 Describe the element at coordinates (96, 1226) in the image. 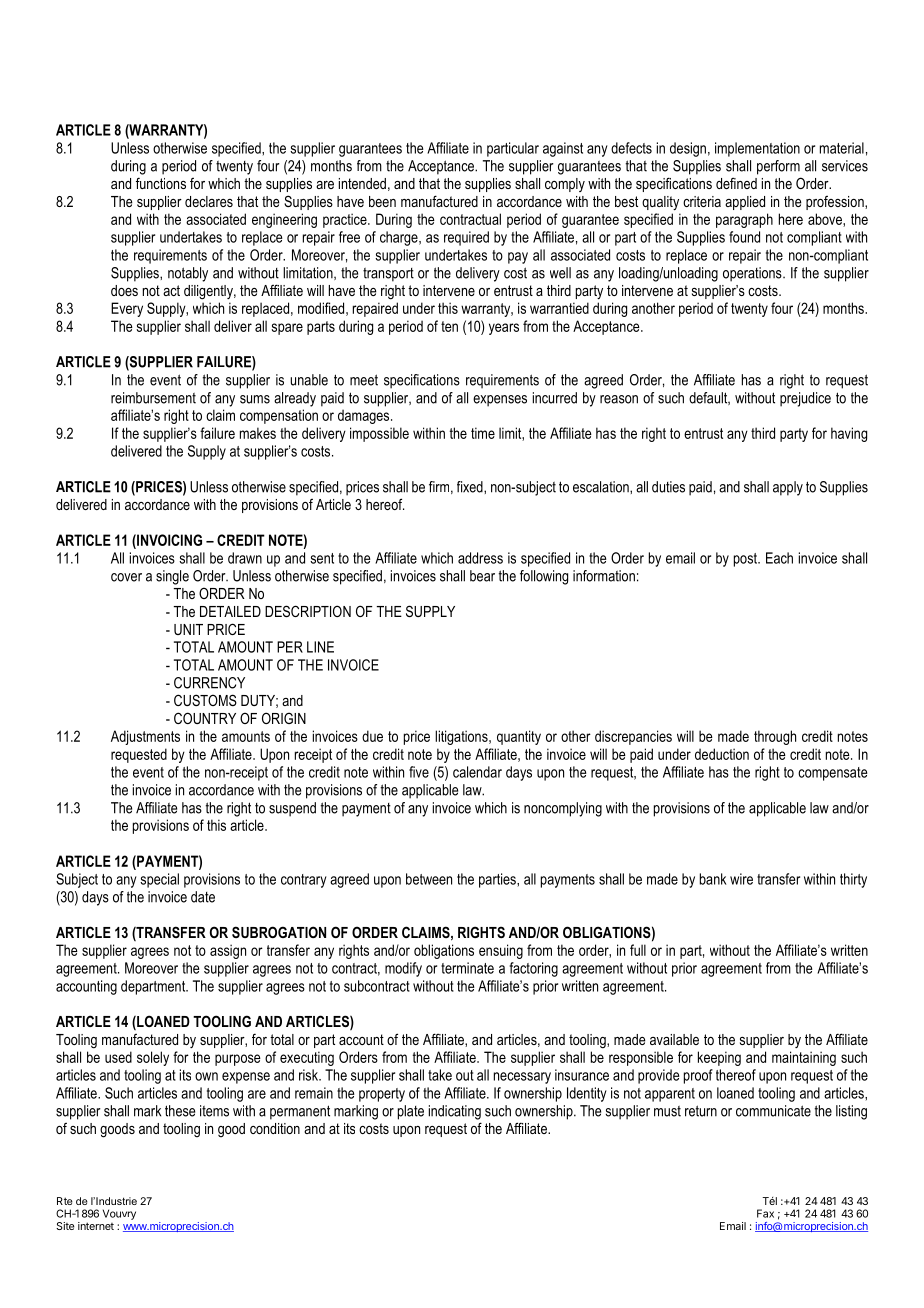

I see `internet` at that location.
